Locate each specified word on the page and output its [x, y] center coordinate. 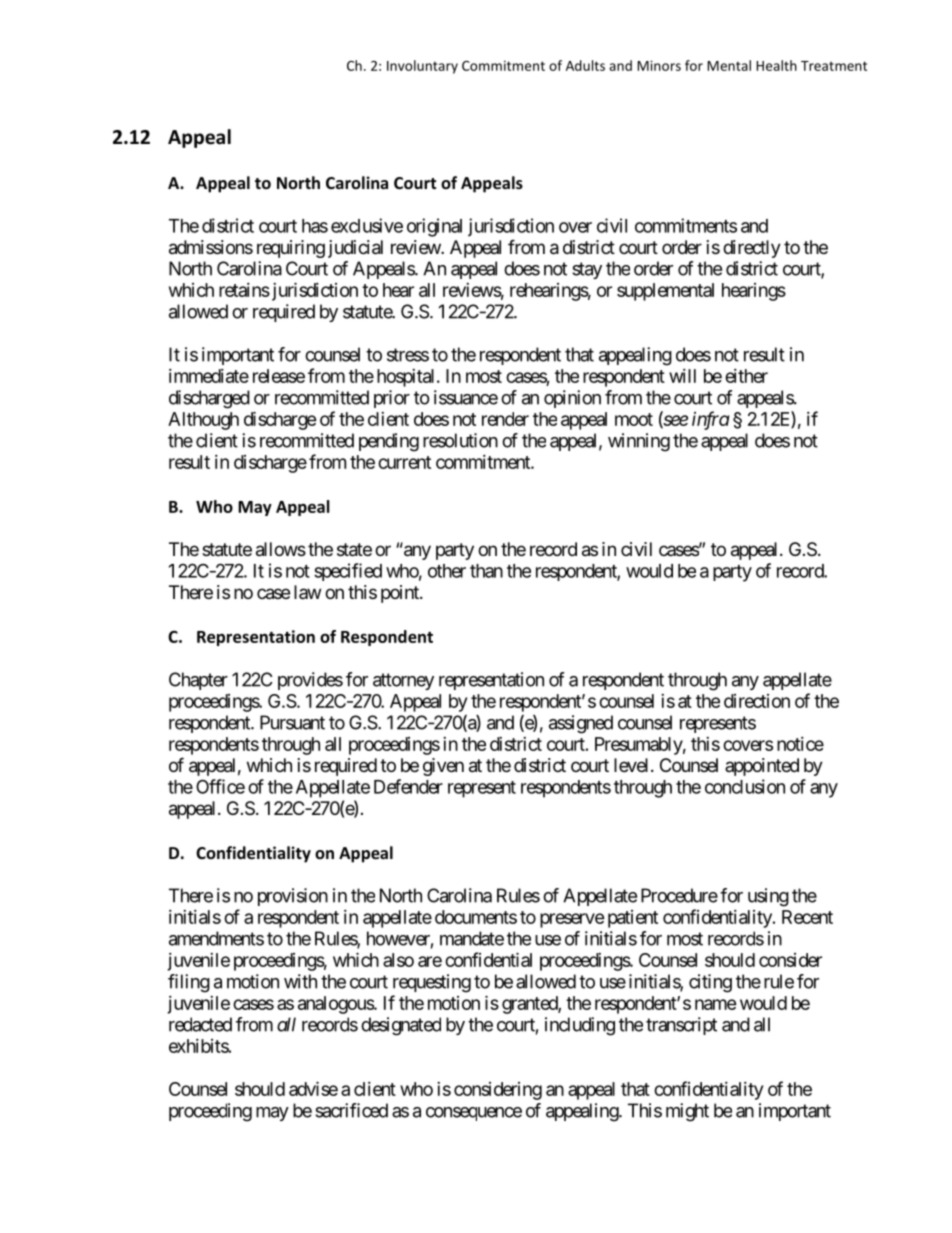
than [486, 571]
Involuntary [422, 67]
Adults [585, 65]
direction [757, 701]
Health [776, 65]
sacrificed [351, 1110]
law [307, 592]
